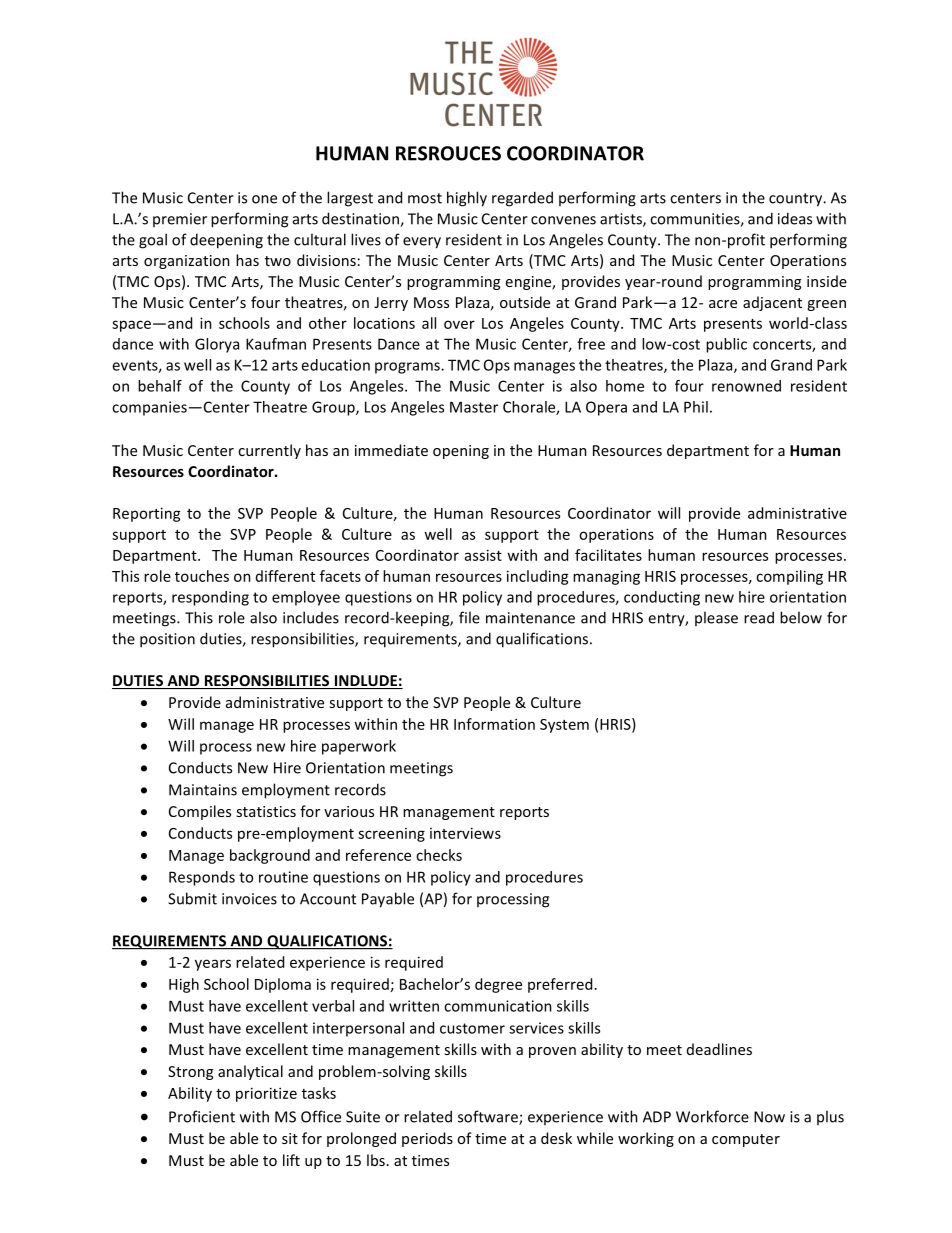 The height and width of the page is (1233, 952). I want to click on Proficient, so click(202, 1116).
